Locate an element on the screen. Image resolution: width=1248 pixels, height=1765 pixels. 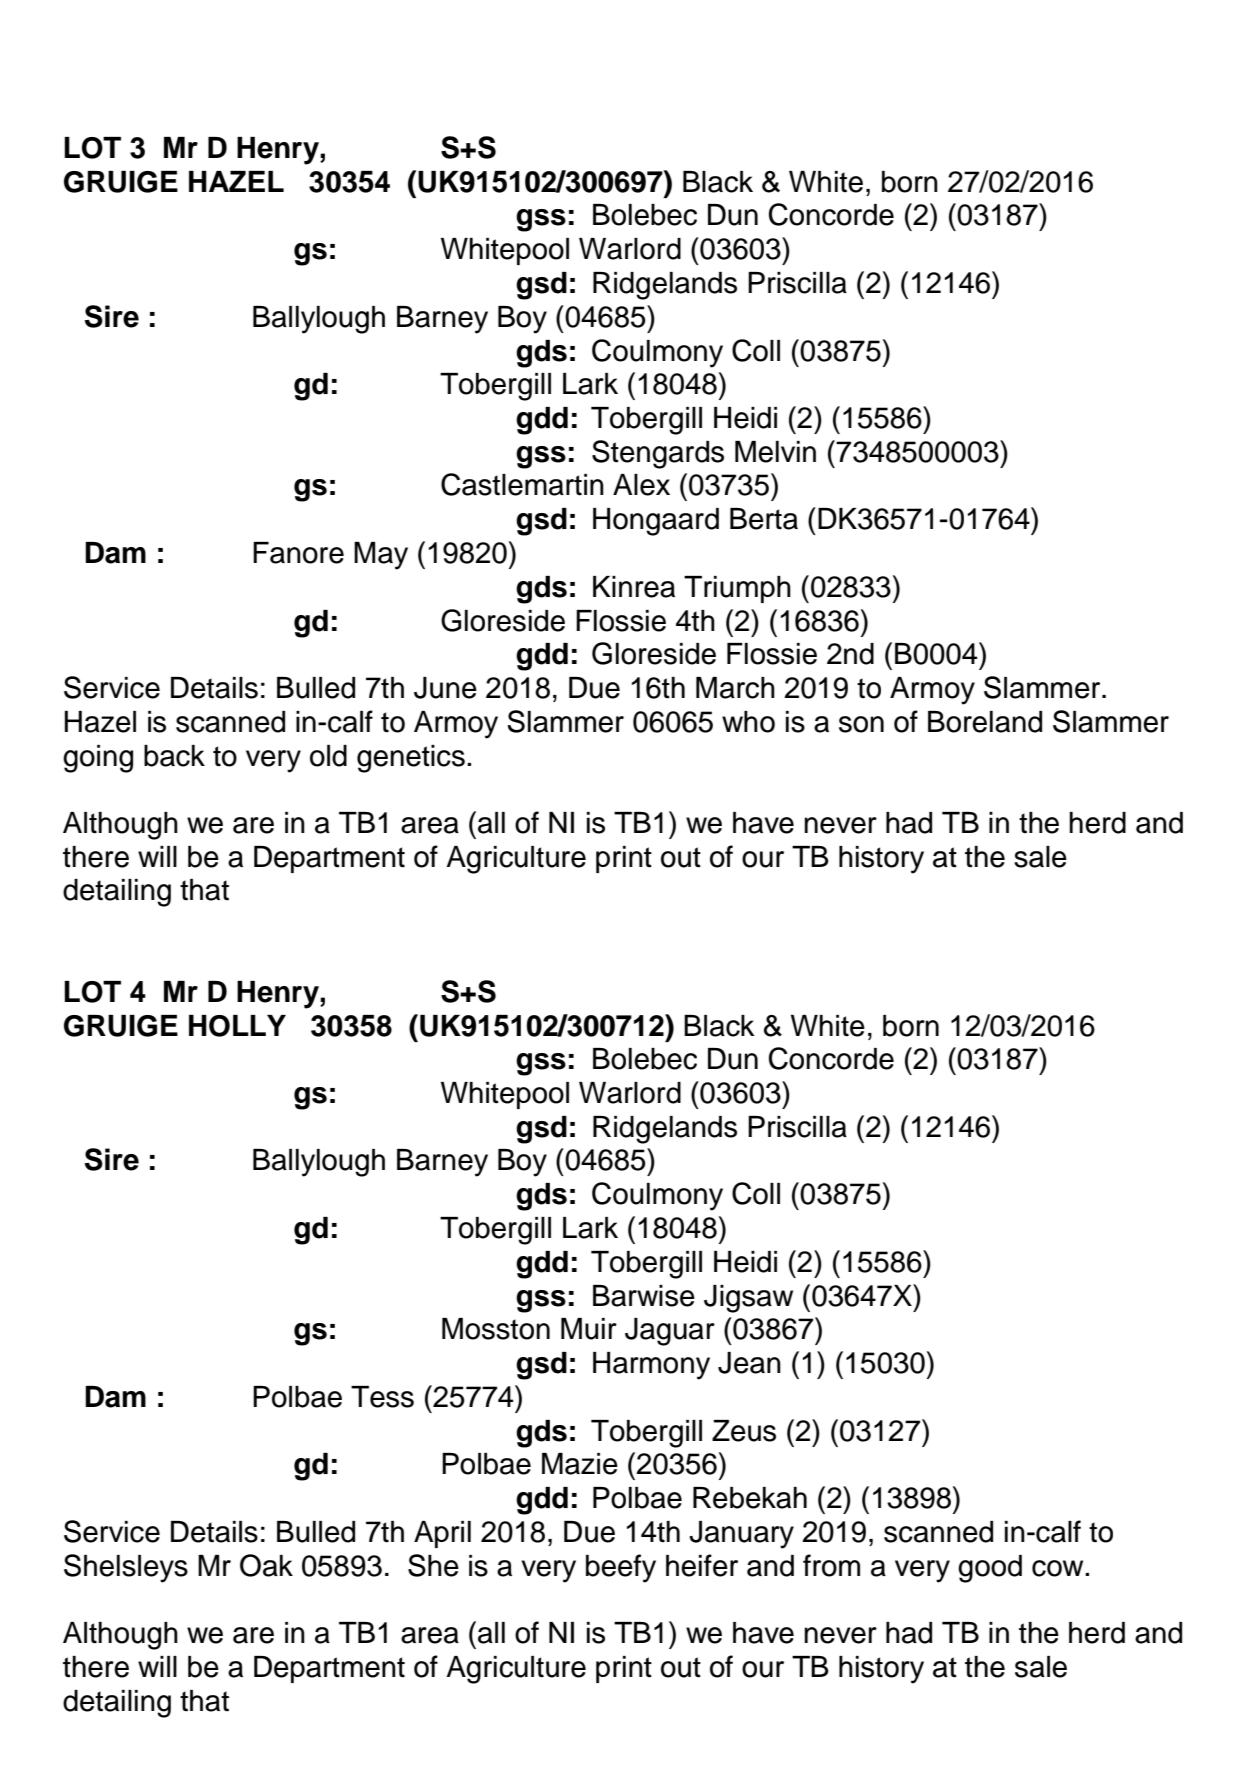
Melvin is located at coordinates (775, 452).
